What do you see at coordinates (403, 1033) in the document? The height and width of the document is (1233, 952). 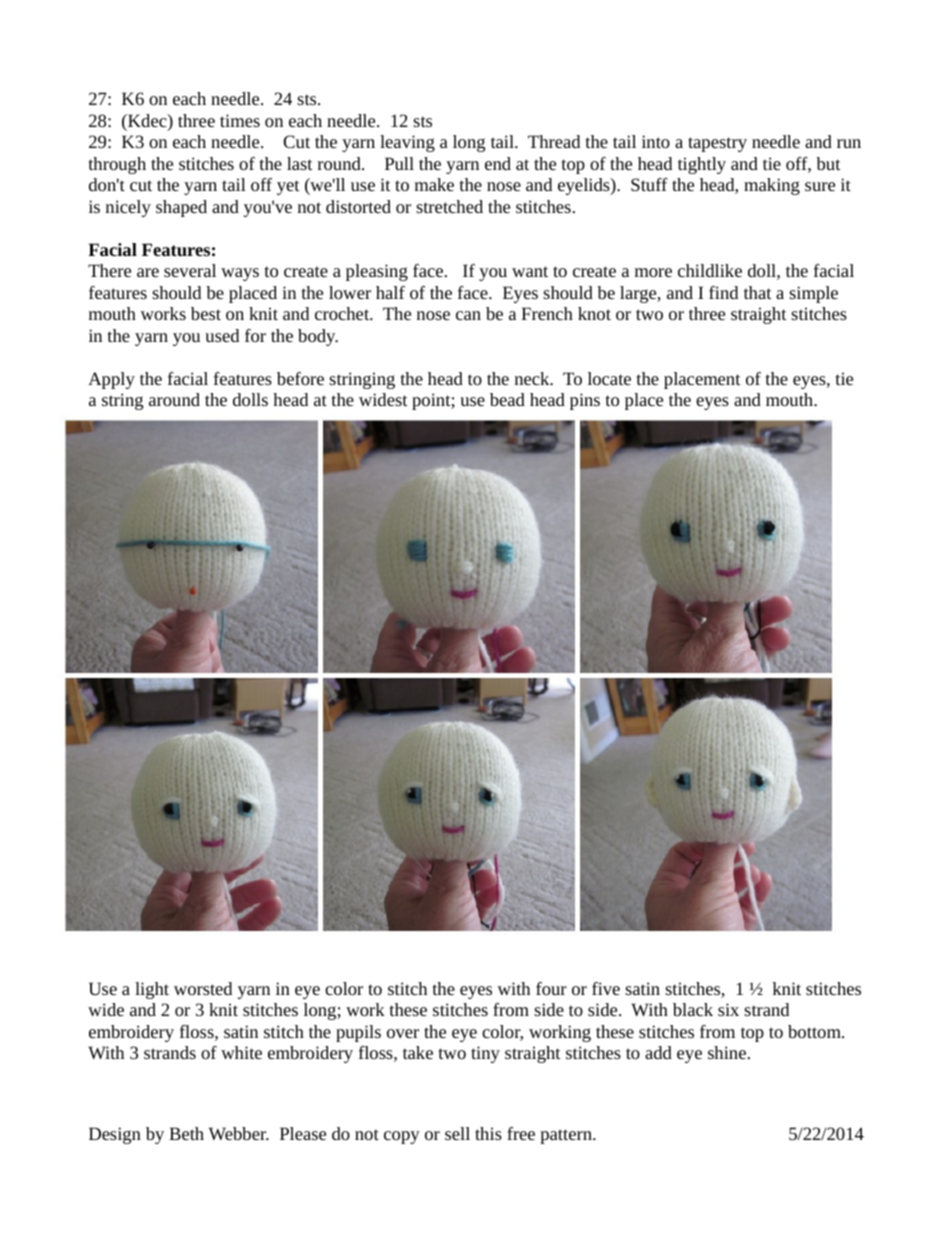 I see `over` at bounding box center [403, 1033].
